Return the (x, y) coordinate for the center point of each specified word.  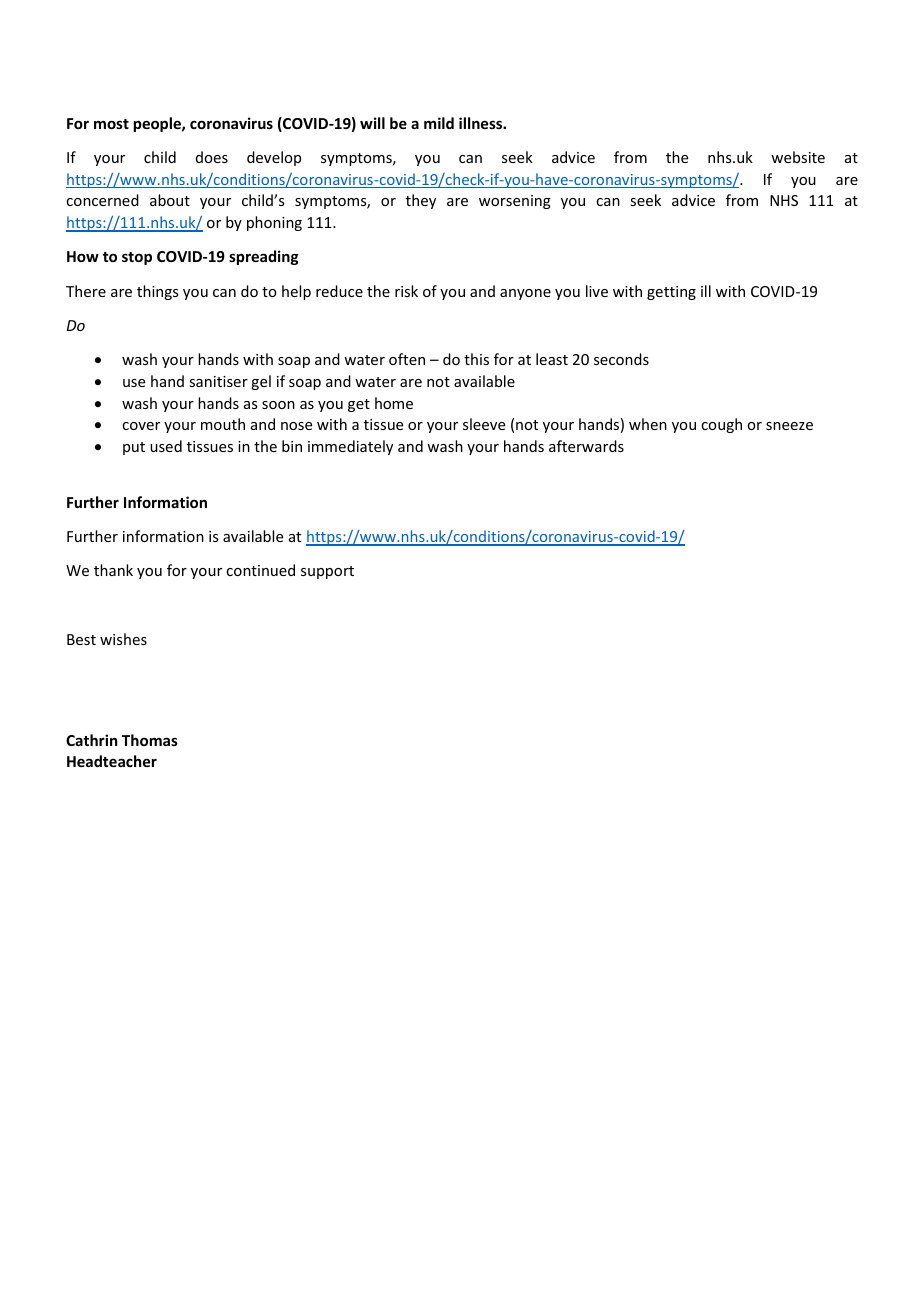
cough (721, 425)
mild (439, 123)
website (798, 157)
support (327, 572)
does (212, 157)
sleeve (484, 424)
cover (141, 426)
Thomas (150, 740)
